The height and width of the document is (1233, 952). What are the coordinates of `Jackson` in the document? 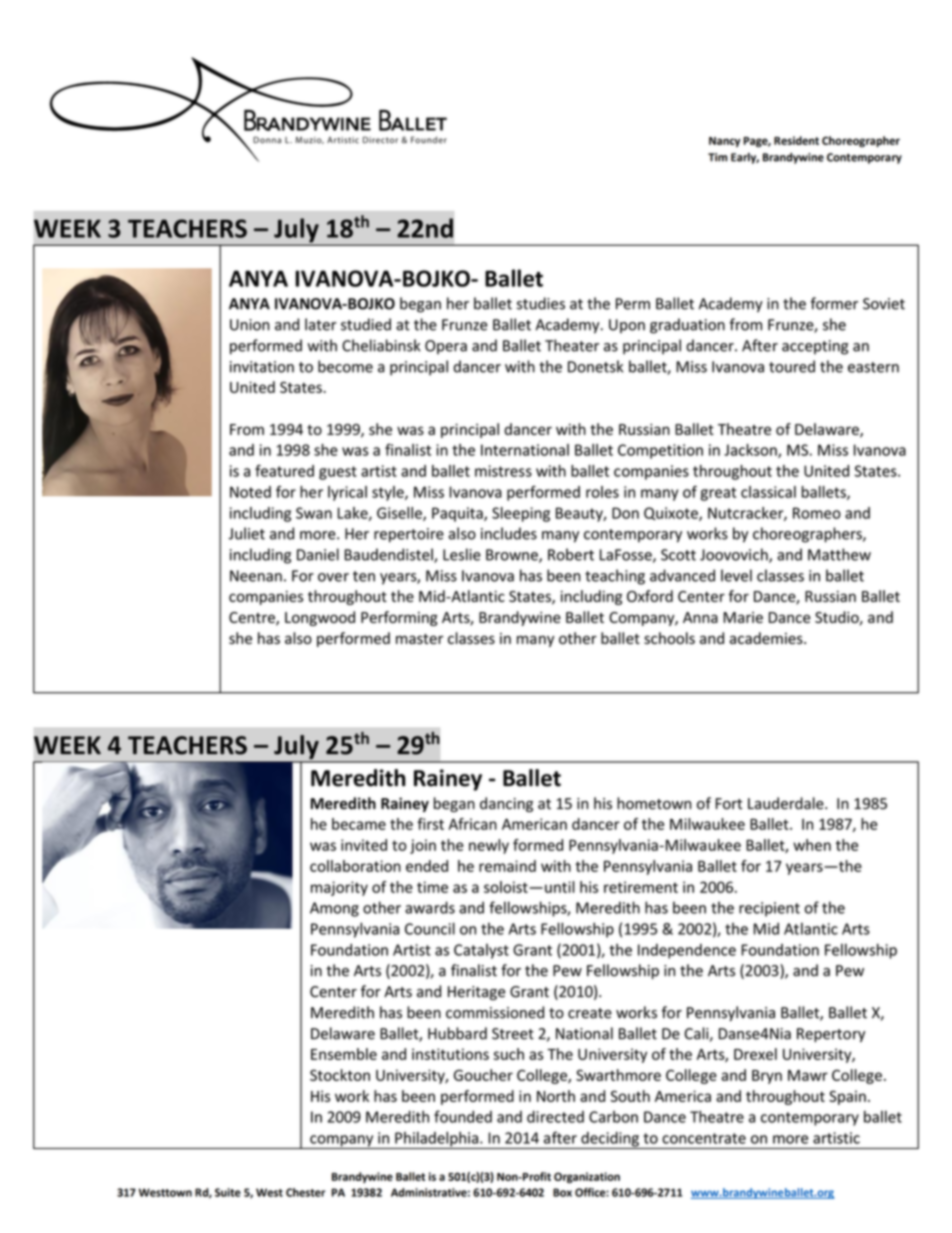 It's located at (751, 451).
